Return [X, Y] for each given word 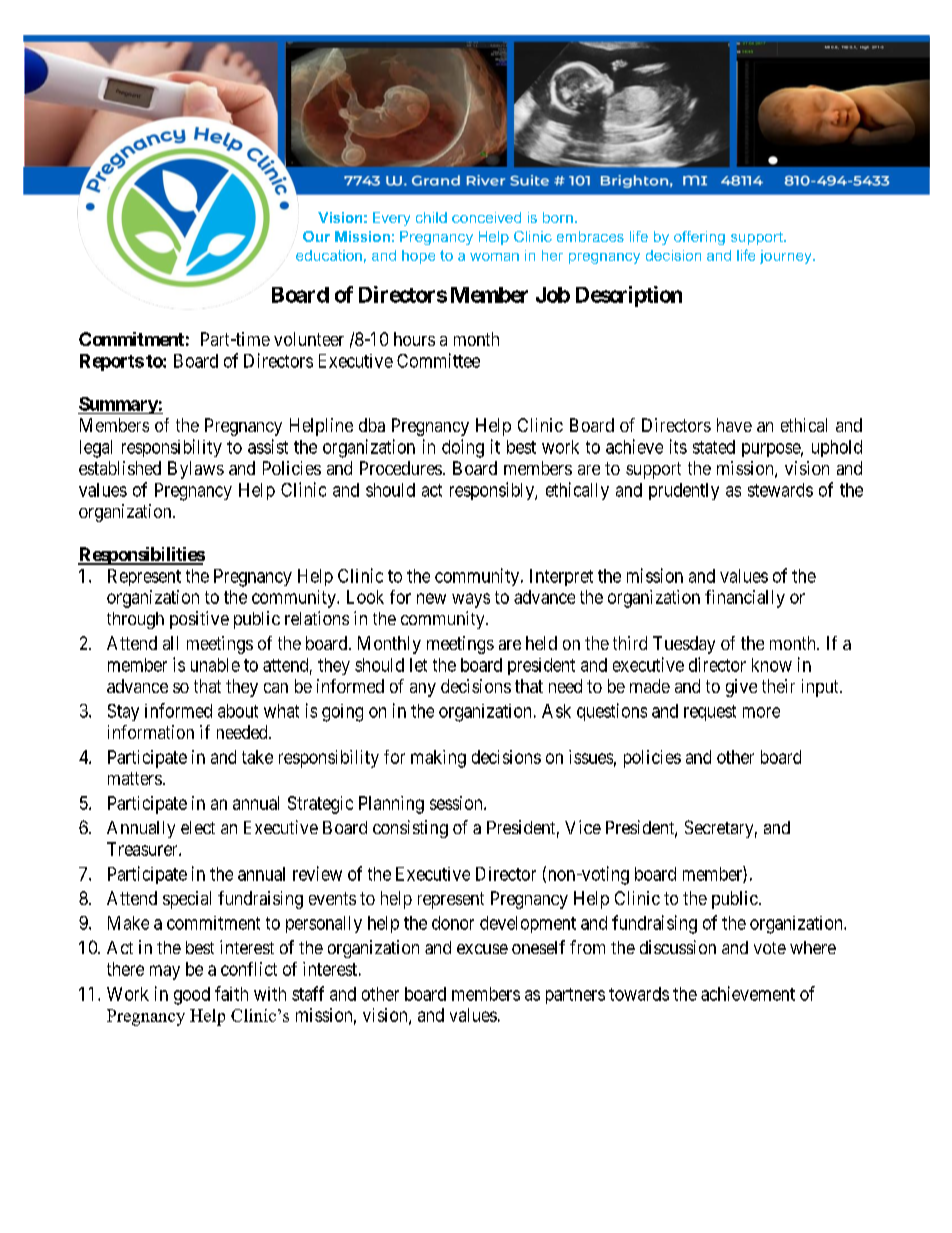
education [329, 255]
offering [699, 238]
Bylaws [196, 470]
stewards [780, 490]
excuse [482, 949]
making [438, 759]
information [151, 732]
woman [494, 257]
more [761, 712]
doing [463, 448]
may [165, 972]
